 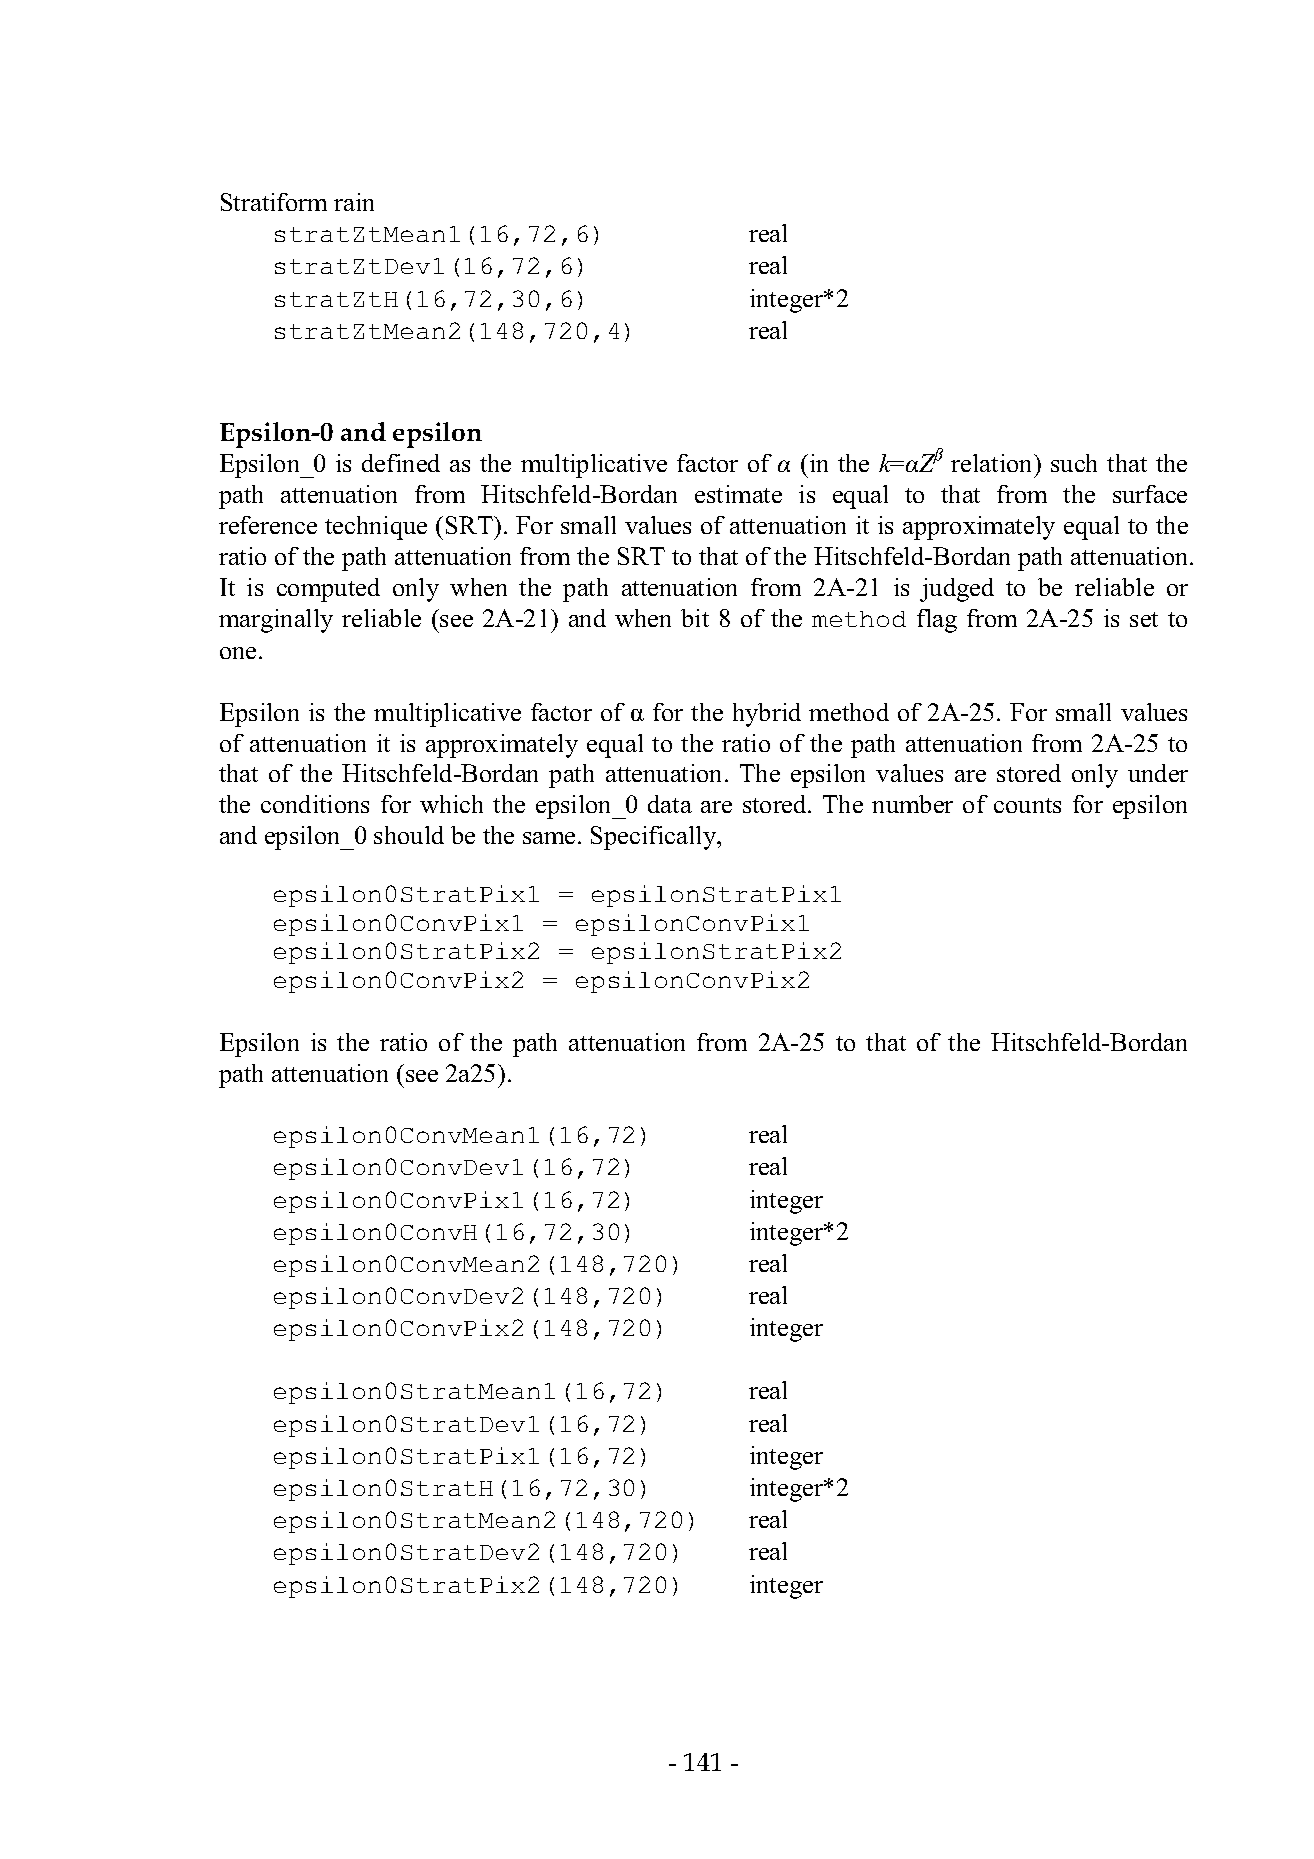 I want to click on bit, so click(x=695, y=618).
